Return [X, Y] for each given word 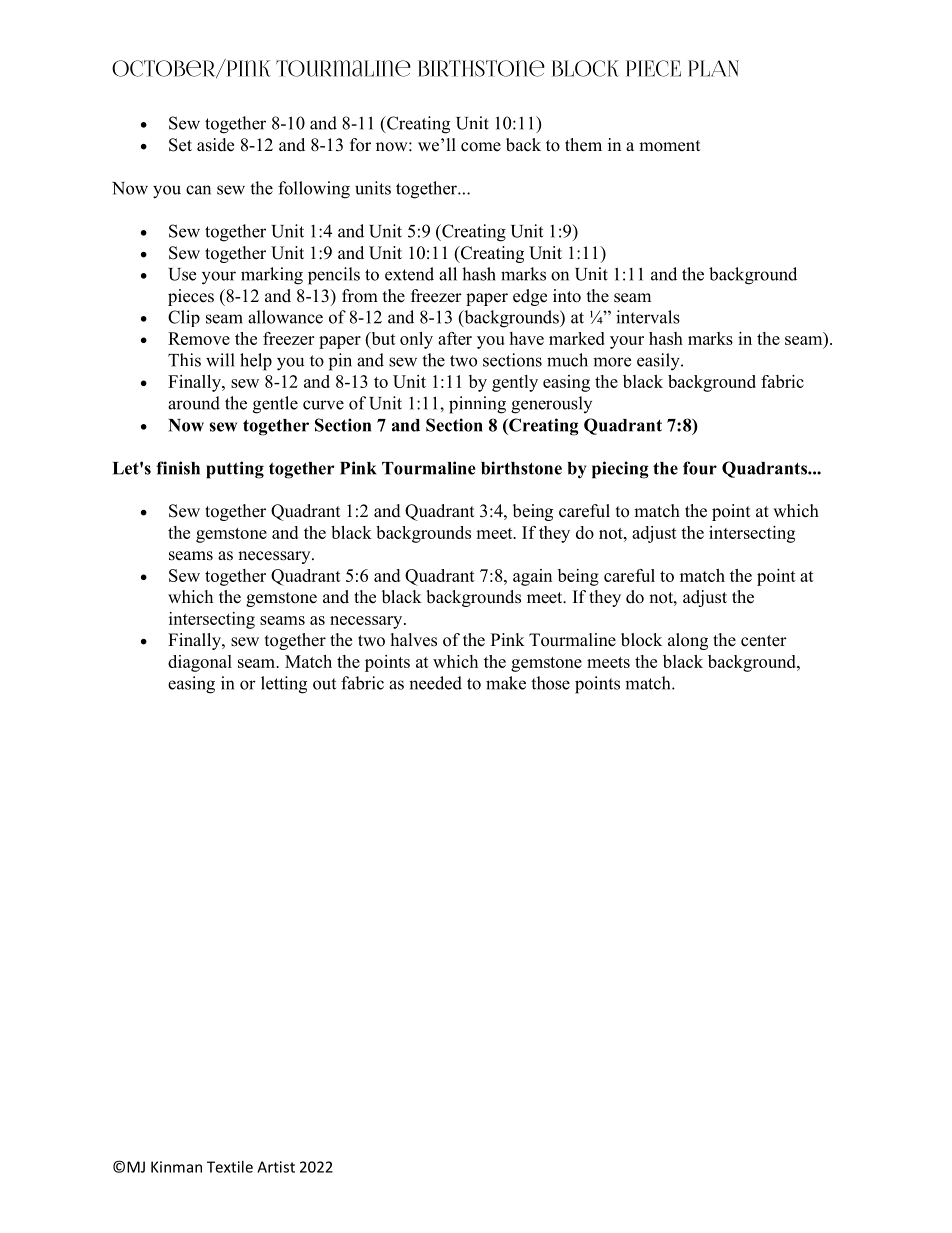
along [688, 641]
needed [435, 683]
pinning [477, 405]
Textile [230, 1167]
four [700, 468]
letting [284, 685]
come [481, 147]
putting [235, 470]
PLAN [713, 68]
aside [215, 145]
